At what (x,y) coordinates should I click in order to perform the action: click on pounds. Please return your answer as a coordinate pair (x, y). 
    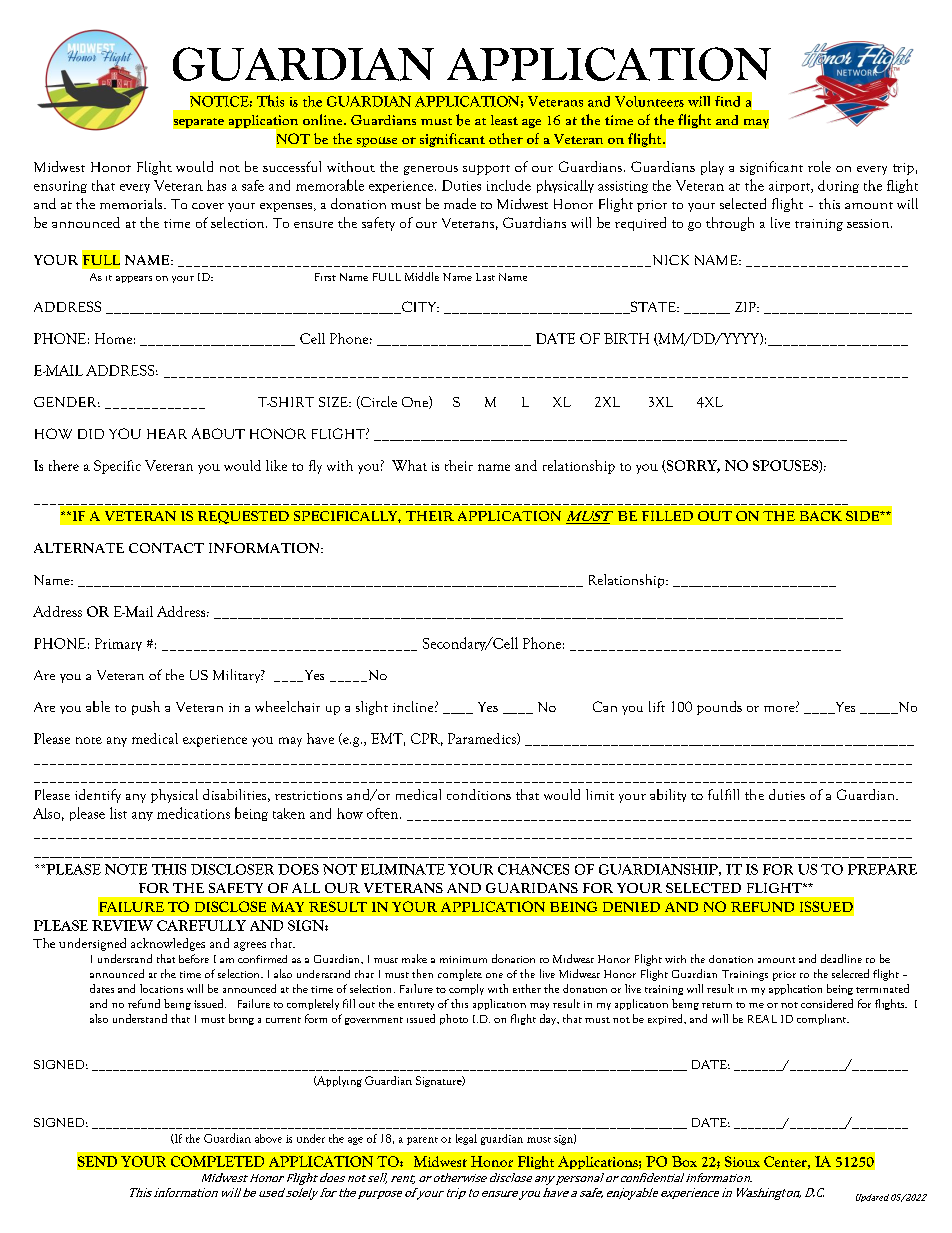
    Looking at the image, I should click on (719, 708).
